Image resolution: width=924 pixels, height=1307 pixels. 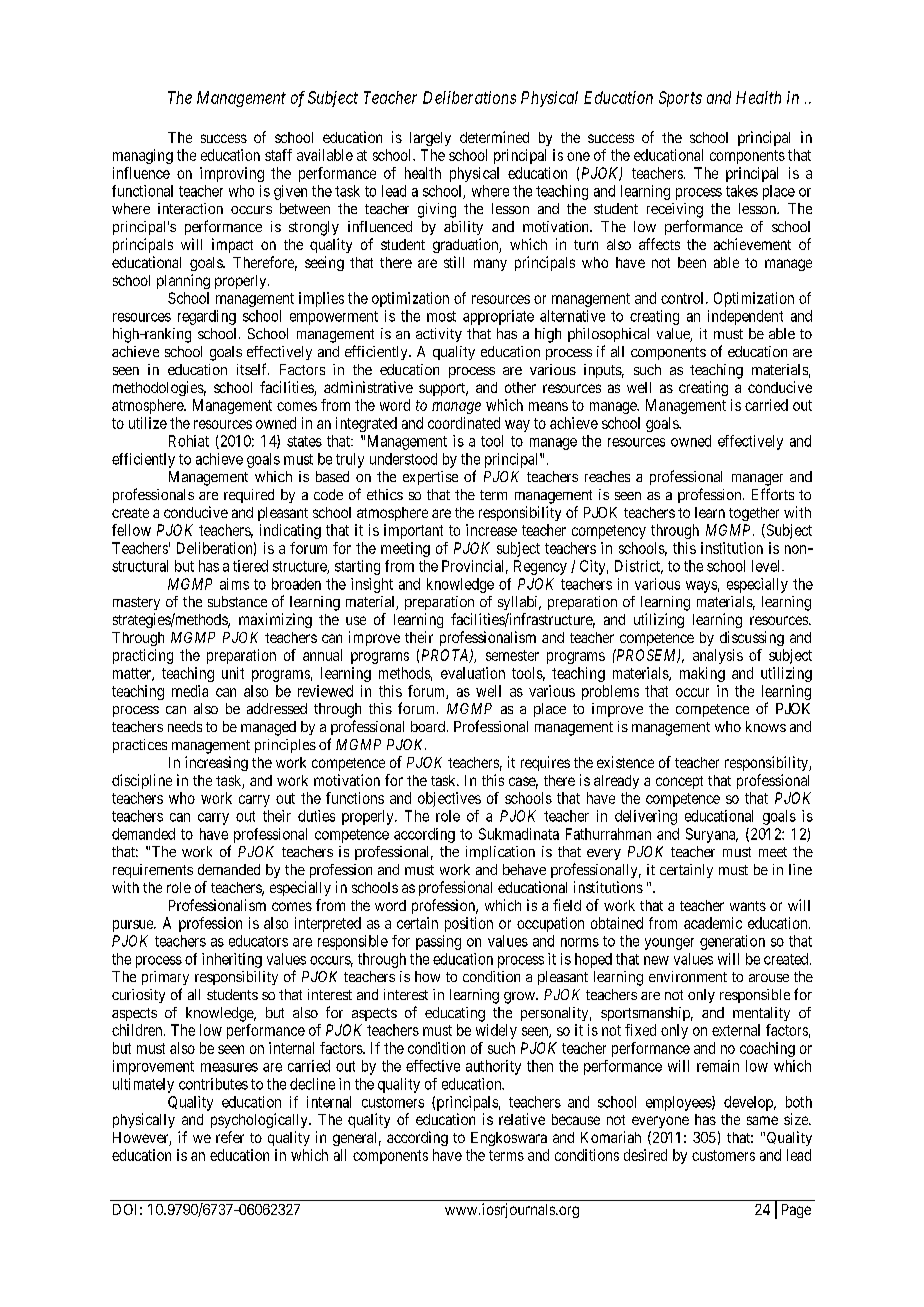 What do you see at coordinates (439, 335) in the page?
I see `activity` at bounding box center [439, 335].
